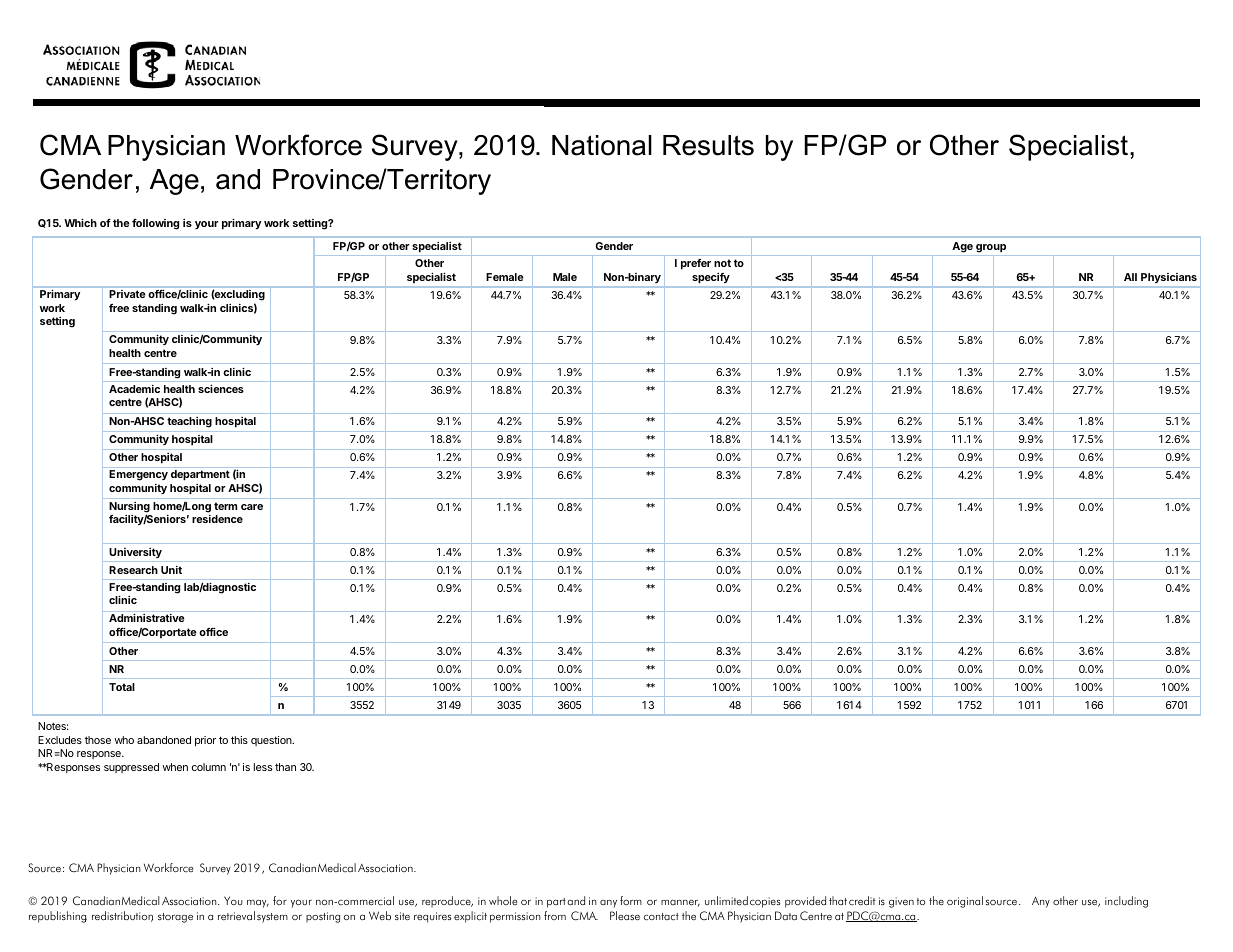  I want to click on question, so click(272, 741).
